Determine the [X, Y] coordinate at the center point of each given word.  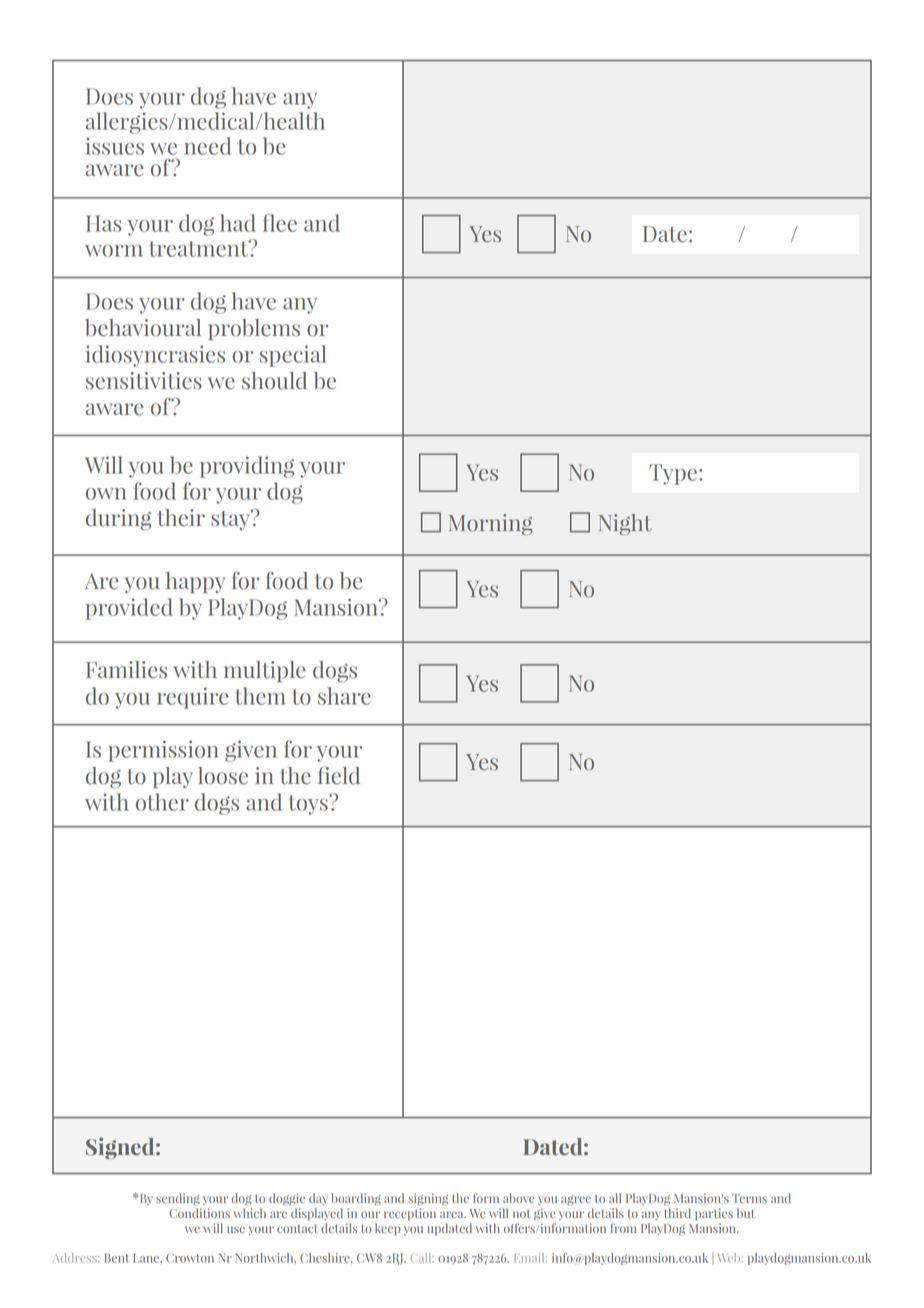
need [207, 146]
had [238, 223]
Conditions [199, 1213]
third [677, 1213]
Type [674, 474]
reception [410, 1214]
